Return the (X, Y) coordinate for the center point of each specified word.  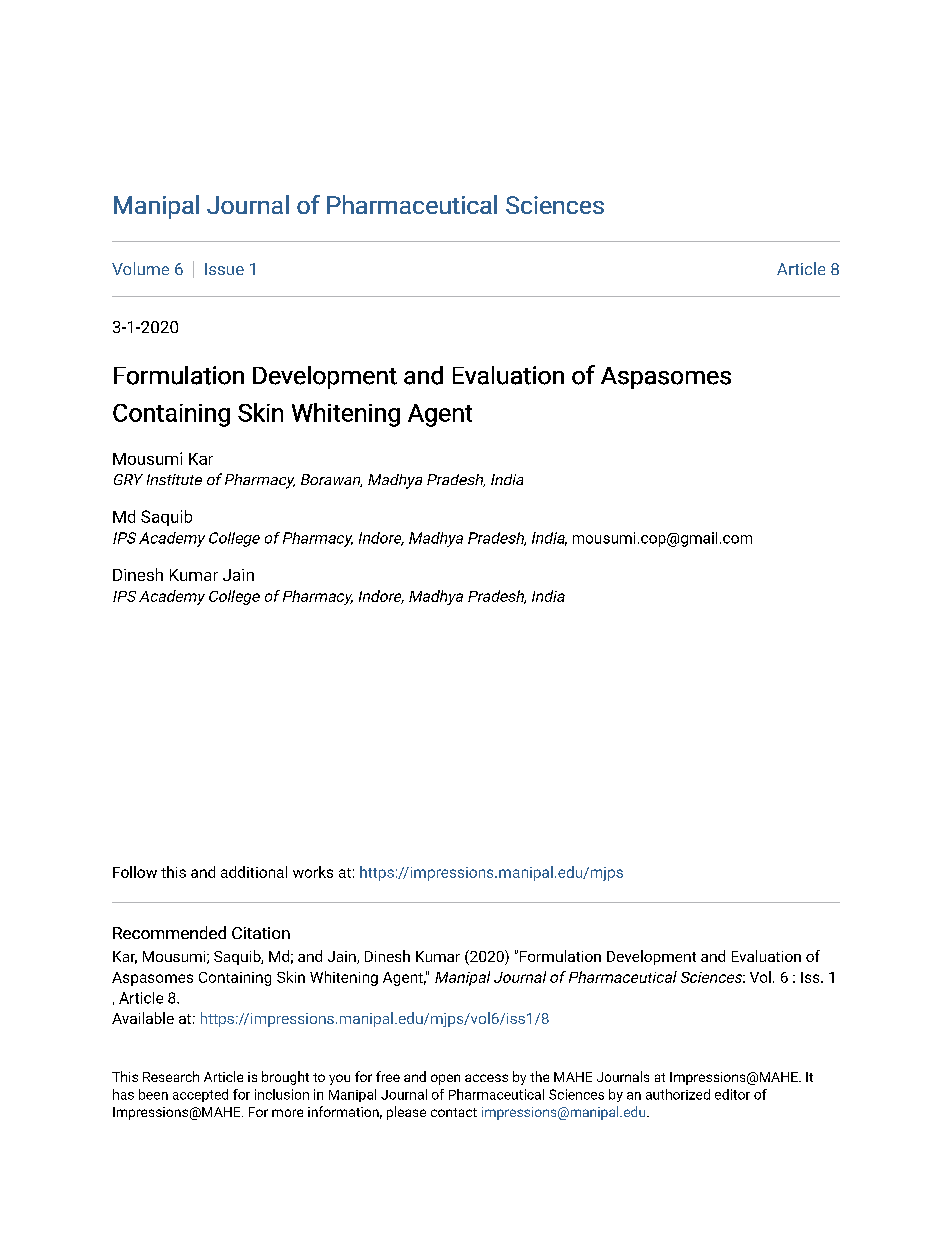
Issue (224, 269)
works (313, 872)
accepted (200, 1095)
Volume (140, 268)
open (445, 1079)
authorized (678, 1094)
